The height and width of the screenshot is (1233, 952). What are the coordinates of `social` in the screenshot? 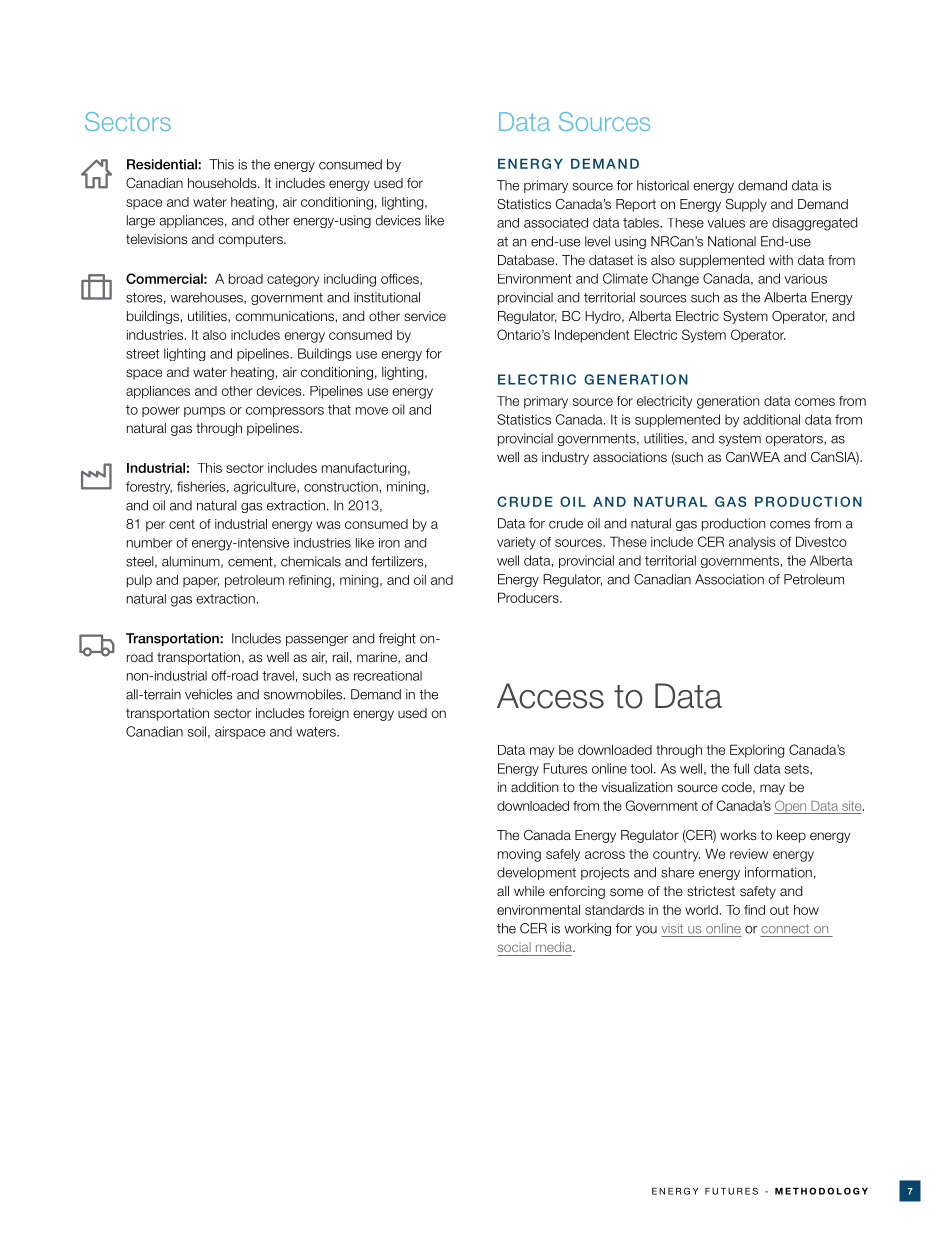 It's located at (514, 947).
